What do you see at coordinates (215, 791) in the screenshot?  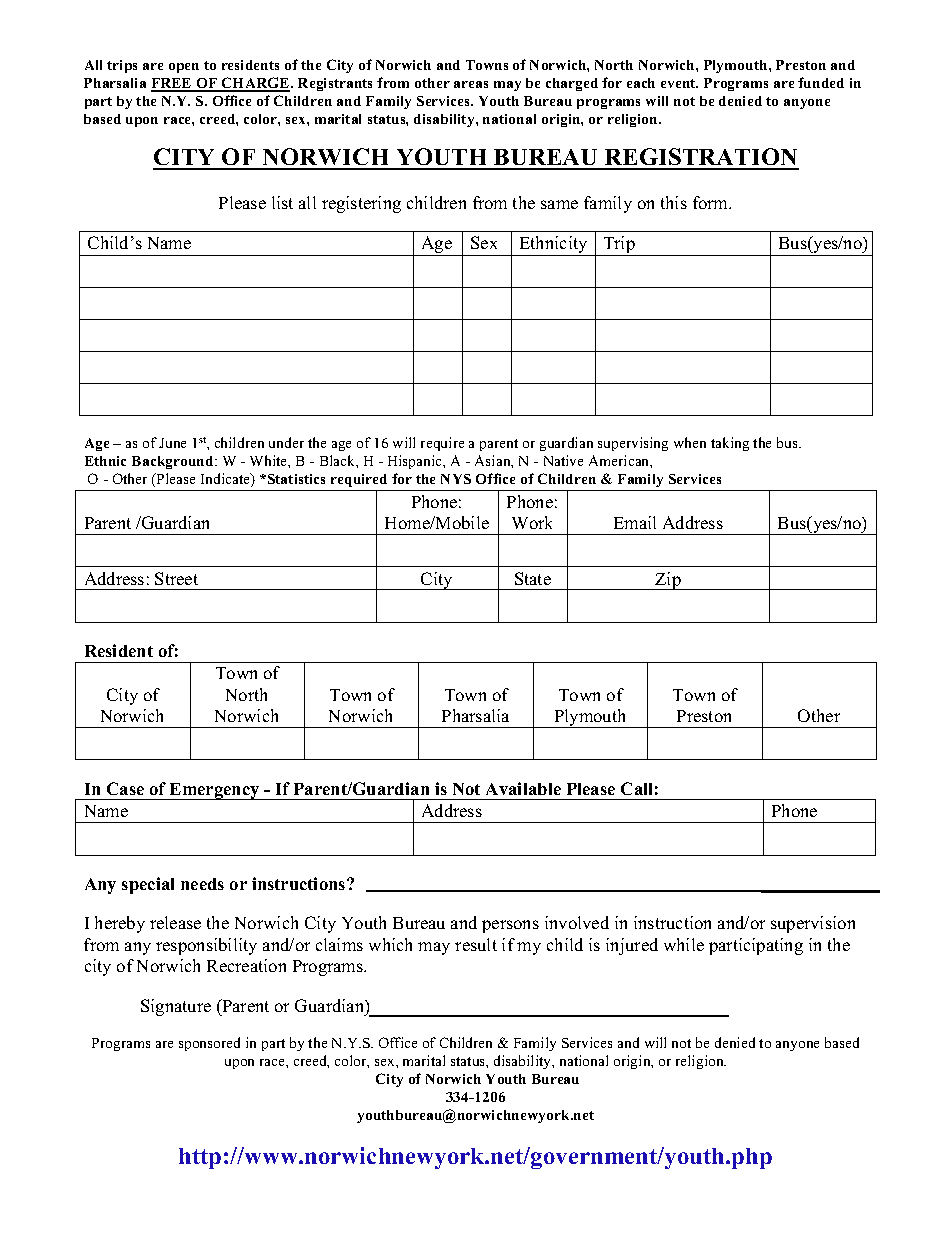 I see `Emergency` at bounding box center [215, 791].
